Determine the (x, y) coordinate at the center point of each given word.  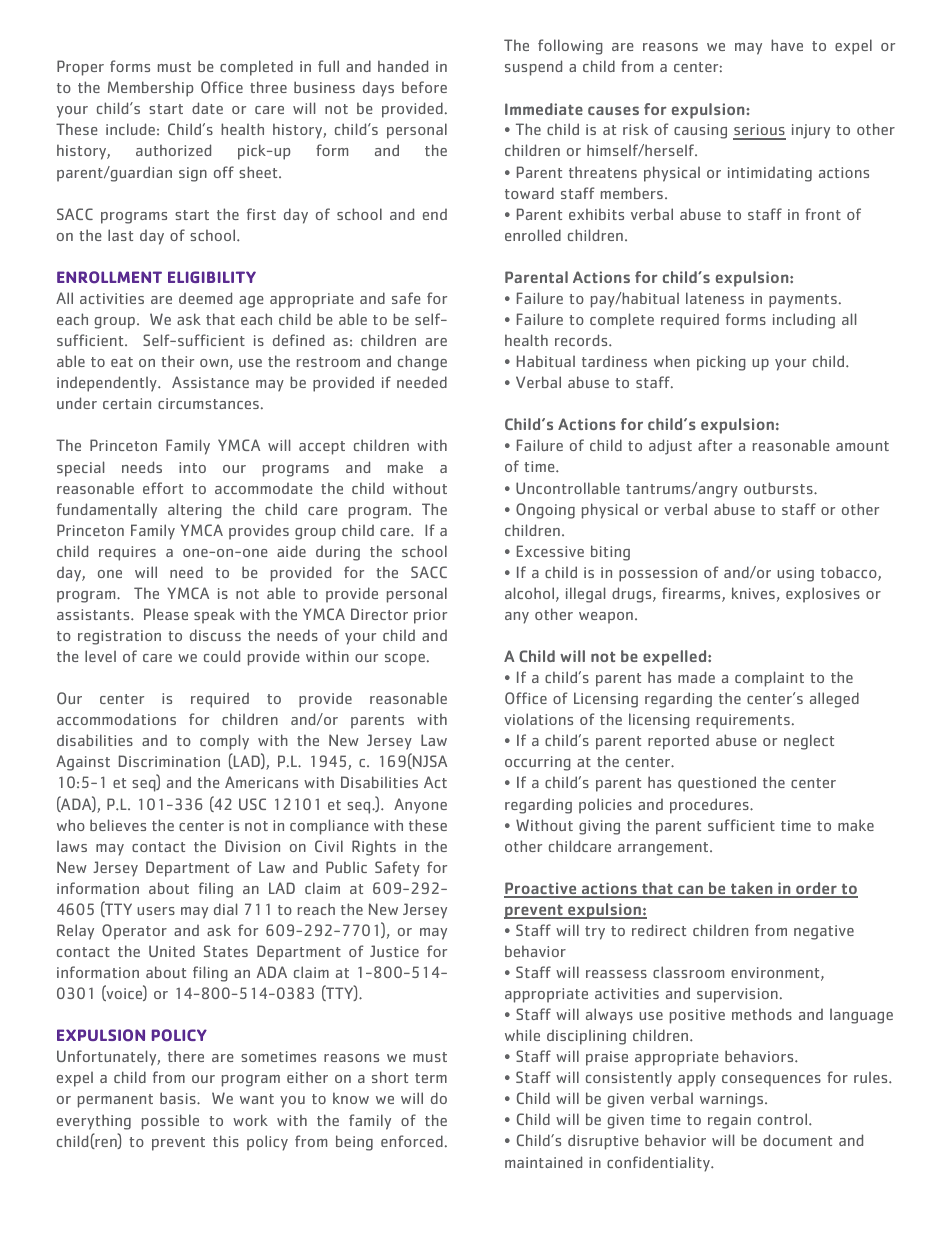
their (177, 361)
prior (430, 616)
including (804, 321)
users (156, 911)
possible (170, 1122)
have (787, 45)
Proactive (541, 889)
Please (166, 614)
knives (753, 593)
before (424, 87)
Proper (80, 68)
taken (752, 889)
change (422, 363)
